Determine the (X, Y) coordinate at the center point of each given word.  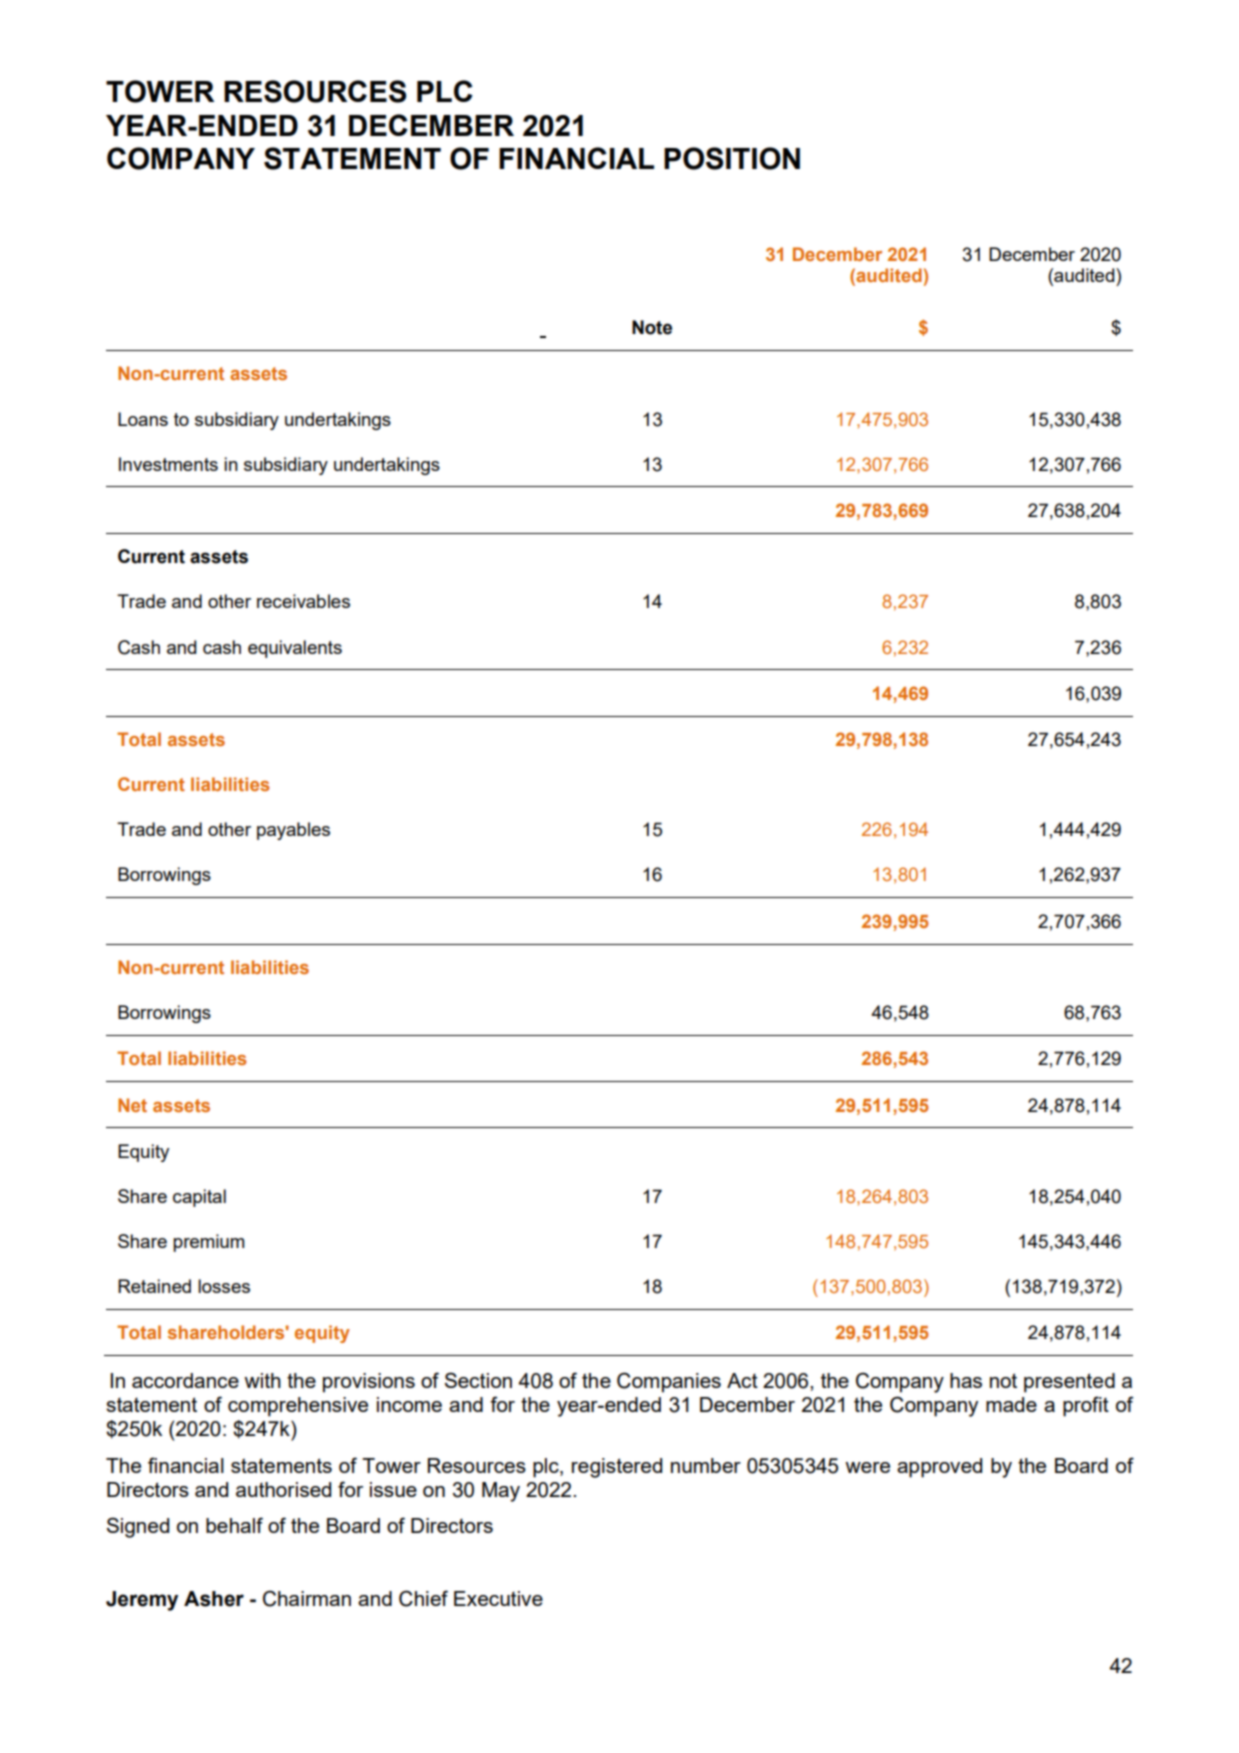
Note (652, 327)
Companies (669, 1382)
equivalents (295, 649)
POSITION (732, 158)
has (966, 1380)
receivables (303, 601)
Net (132, 1105)
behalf (234, 1525)
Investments (168, 464)
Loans (143, 419)
